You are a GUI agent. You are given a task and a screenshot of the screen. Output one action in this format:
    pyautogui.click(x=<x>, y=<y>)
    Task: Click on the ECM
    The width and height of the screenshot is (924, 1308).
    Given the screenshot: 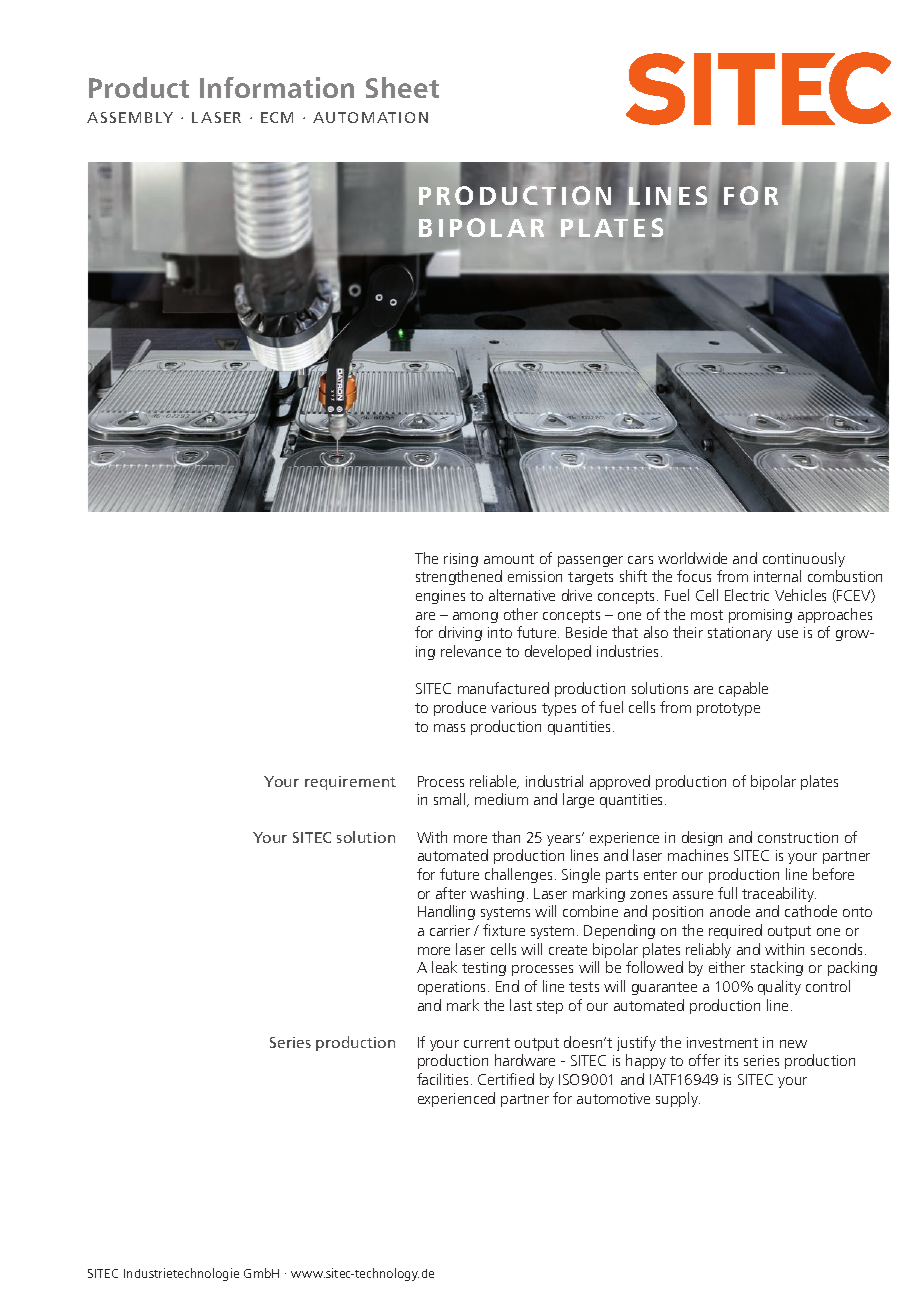 What is the action you would take?
    pyautogui.click(x=277, y=117)
